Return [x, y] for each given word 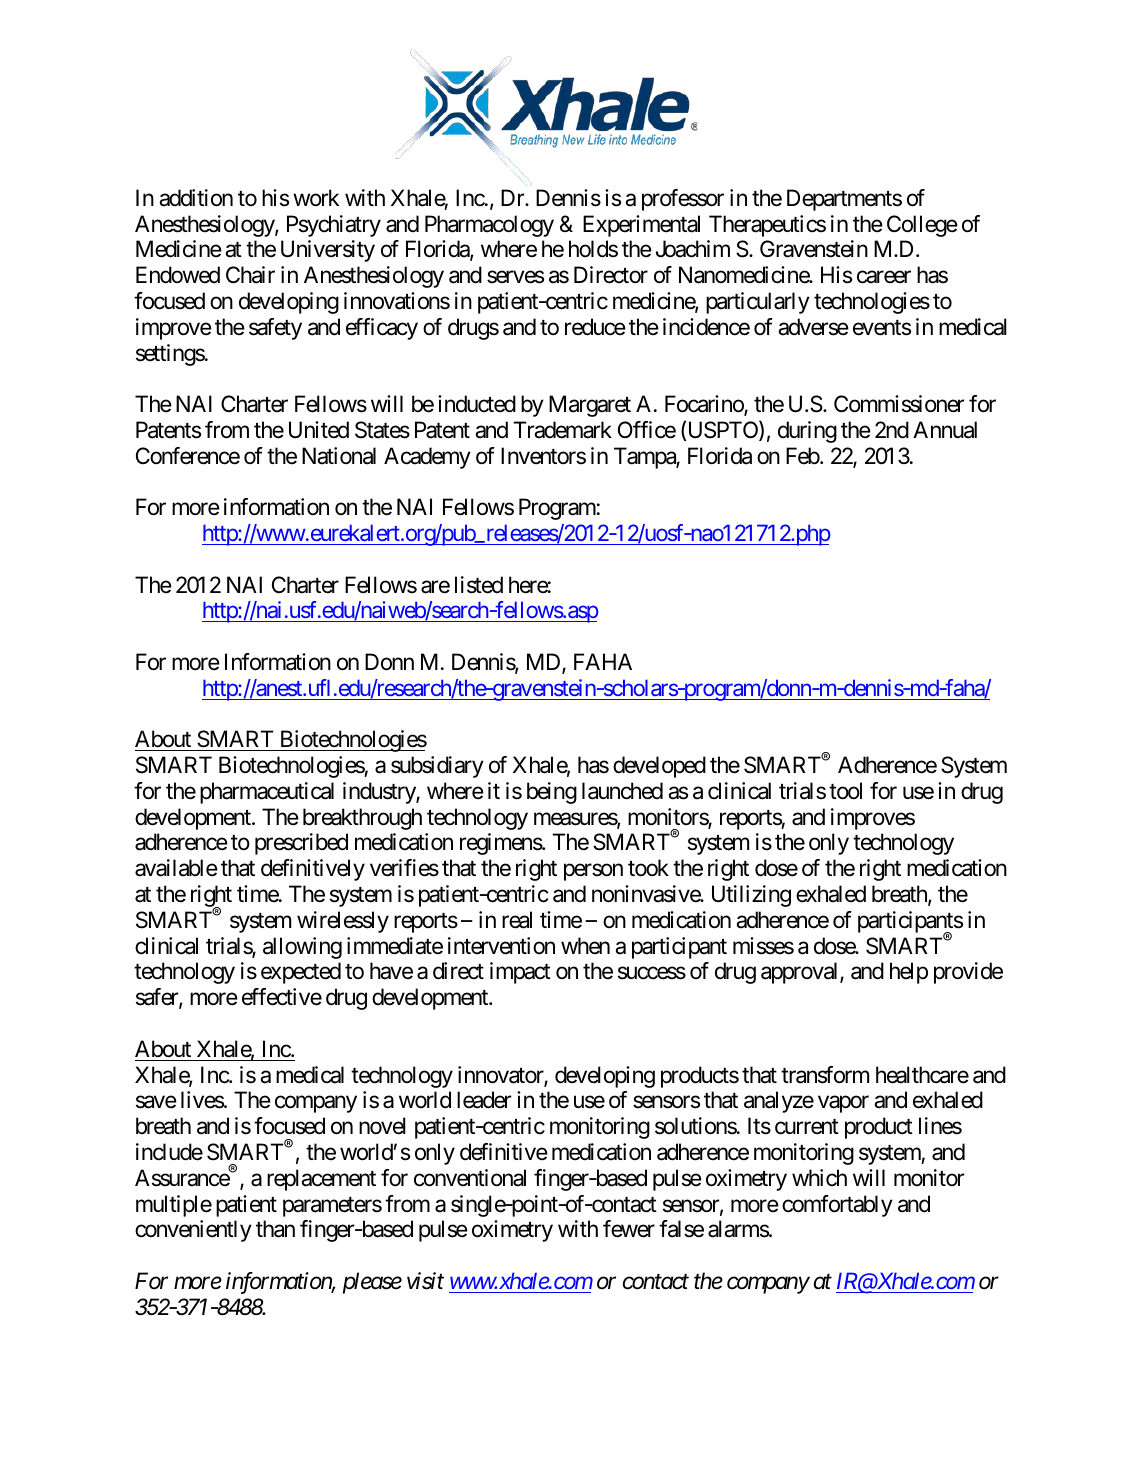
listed [479, 585]
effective [282, 997]
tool [845, 791]
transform [825, 1075]
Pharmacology [489, 226]
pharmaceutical [267, 793]
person [593, 872]
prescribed [301, 844]
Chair [250, 275]
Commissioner [899, 404]
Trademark [563, 430]
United [319, 430]
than [275, 1229]
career [884, 277]
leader [484, 1100]
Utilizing [751, 896]
